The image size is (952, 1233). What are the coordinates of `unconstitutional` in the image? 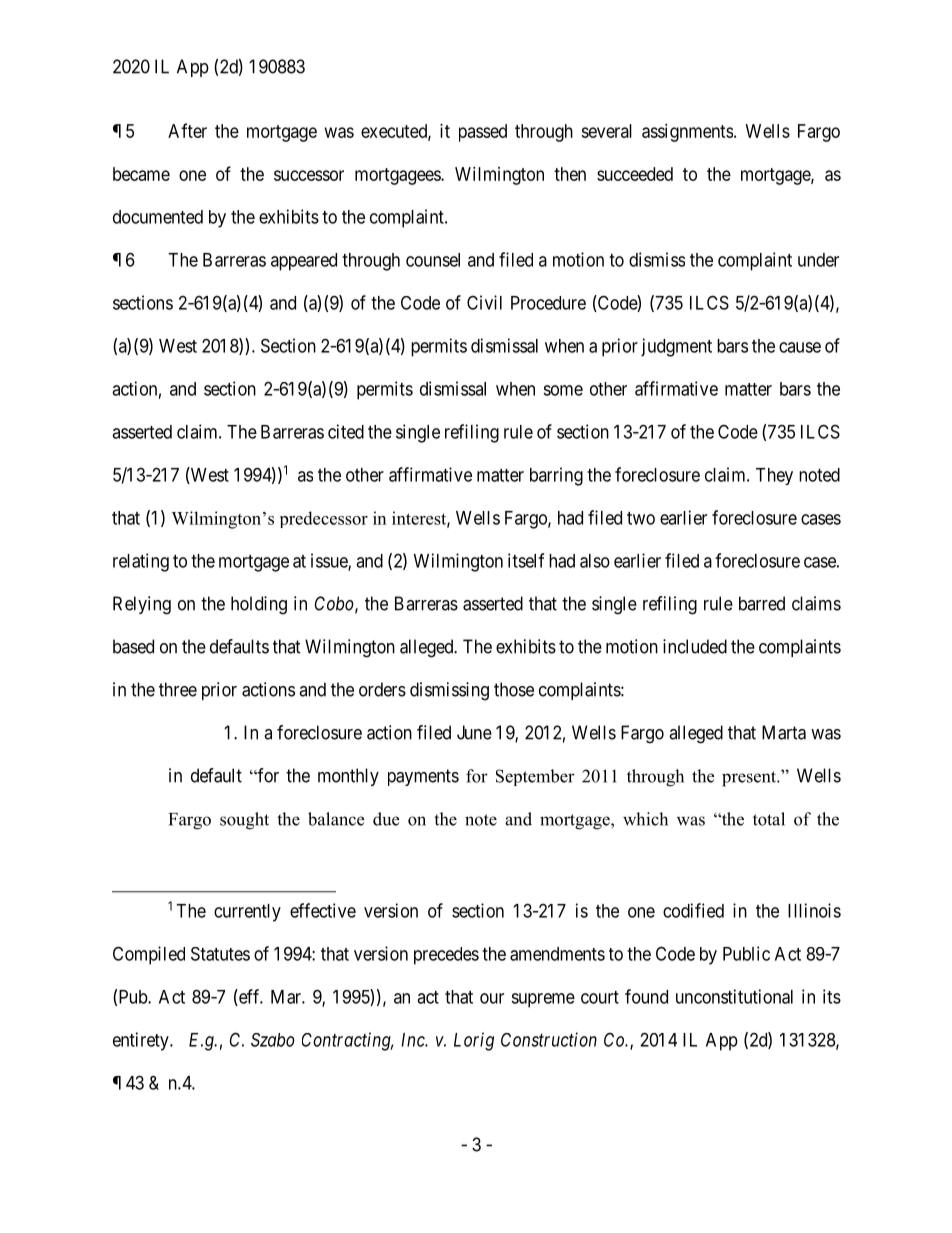 It's located at (734, 996).
